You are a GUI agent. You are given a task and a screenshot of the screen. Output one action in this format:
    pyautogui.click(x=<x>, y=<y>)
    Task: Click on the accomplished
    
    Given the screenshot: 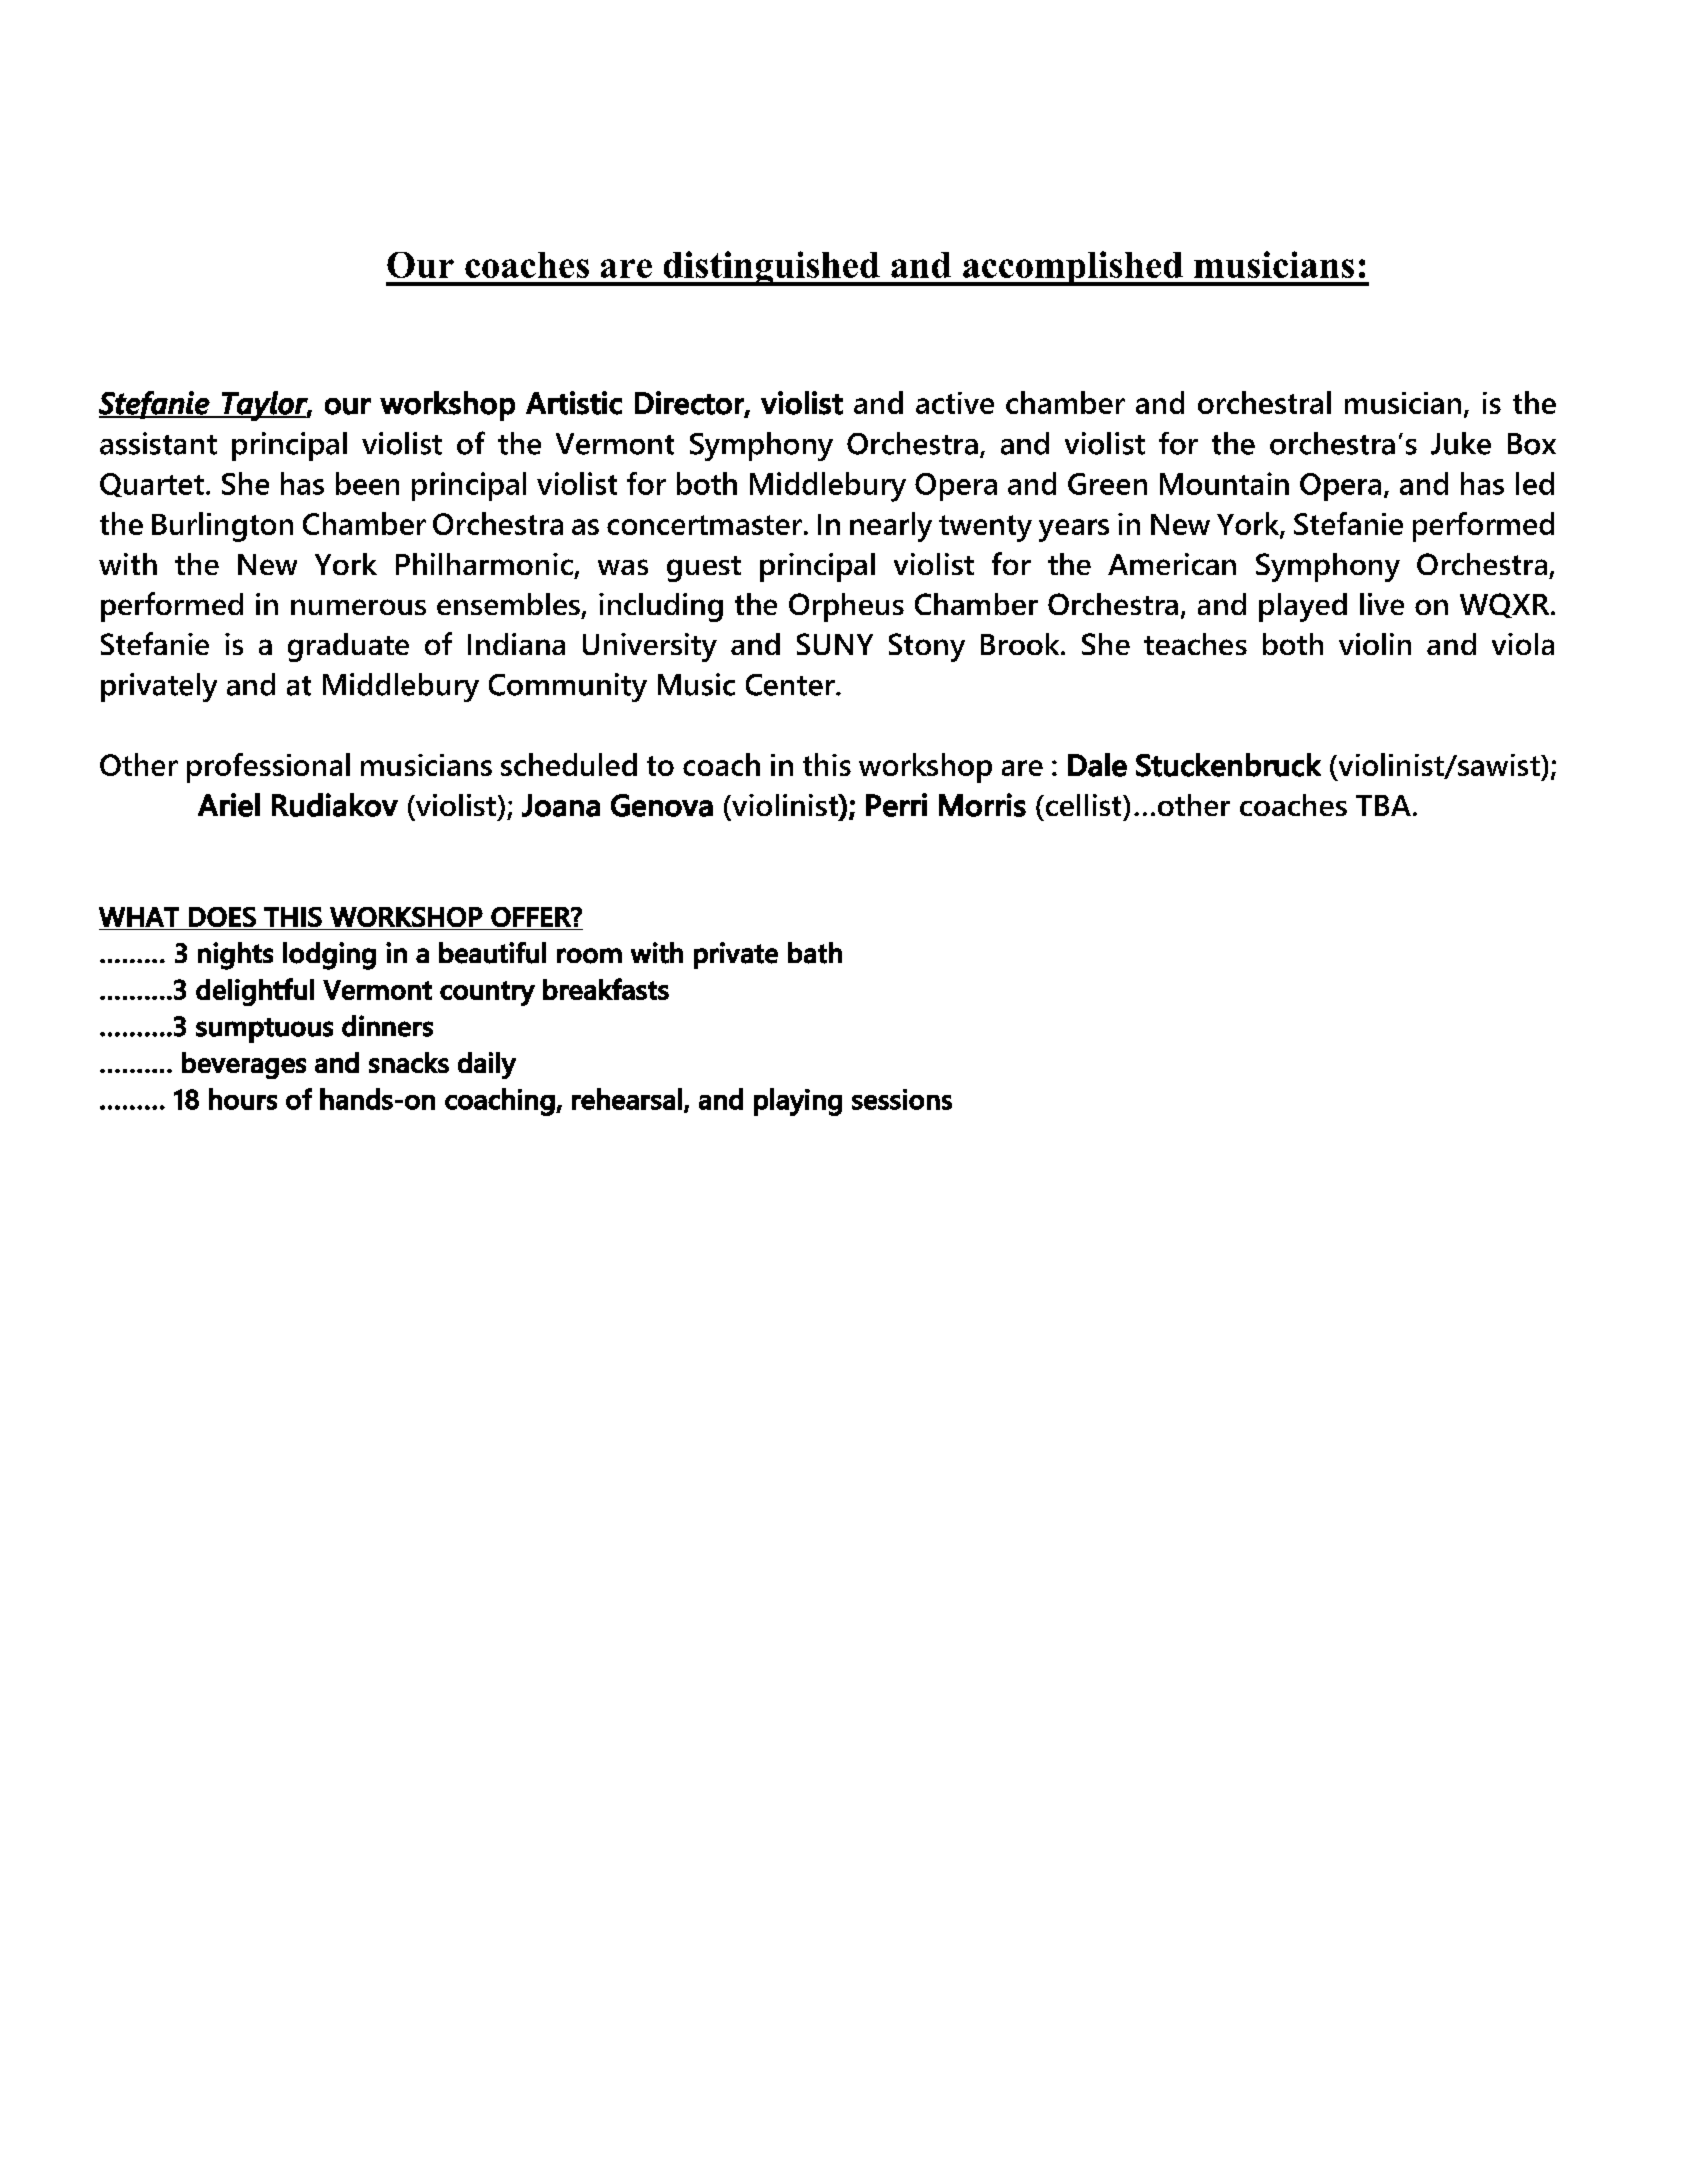 What is the action you would take?
    pyautogui.click(x=1073, y=268)
